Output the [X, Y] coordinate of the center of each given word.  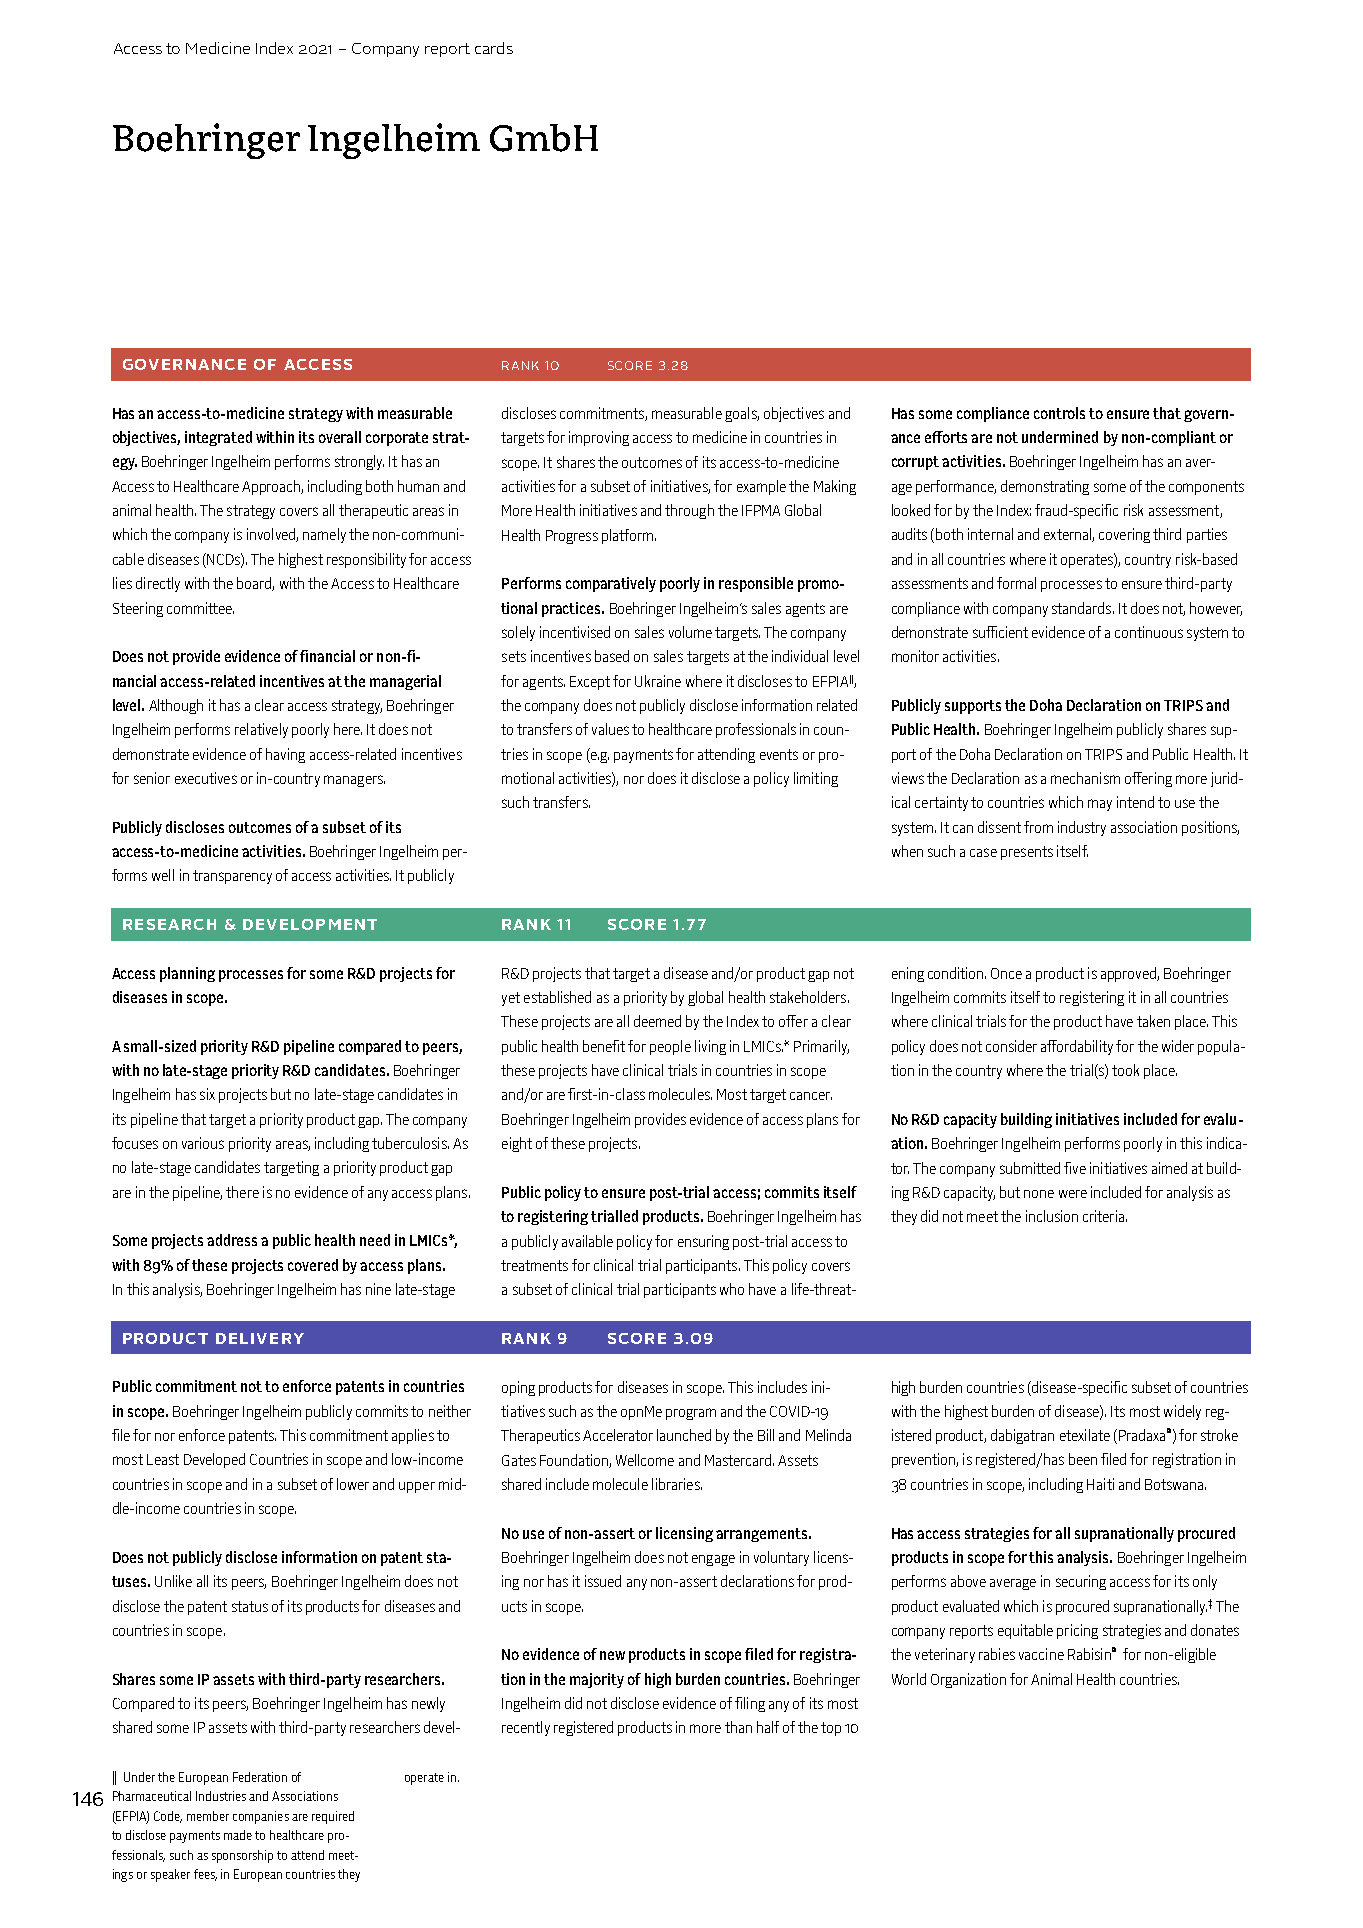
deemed [657, 1021]
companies [261, 1817]
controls [1059, 413]
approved [1129, 974]
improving [599, 438]
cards [494, 48]
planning [187, 974]
